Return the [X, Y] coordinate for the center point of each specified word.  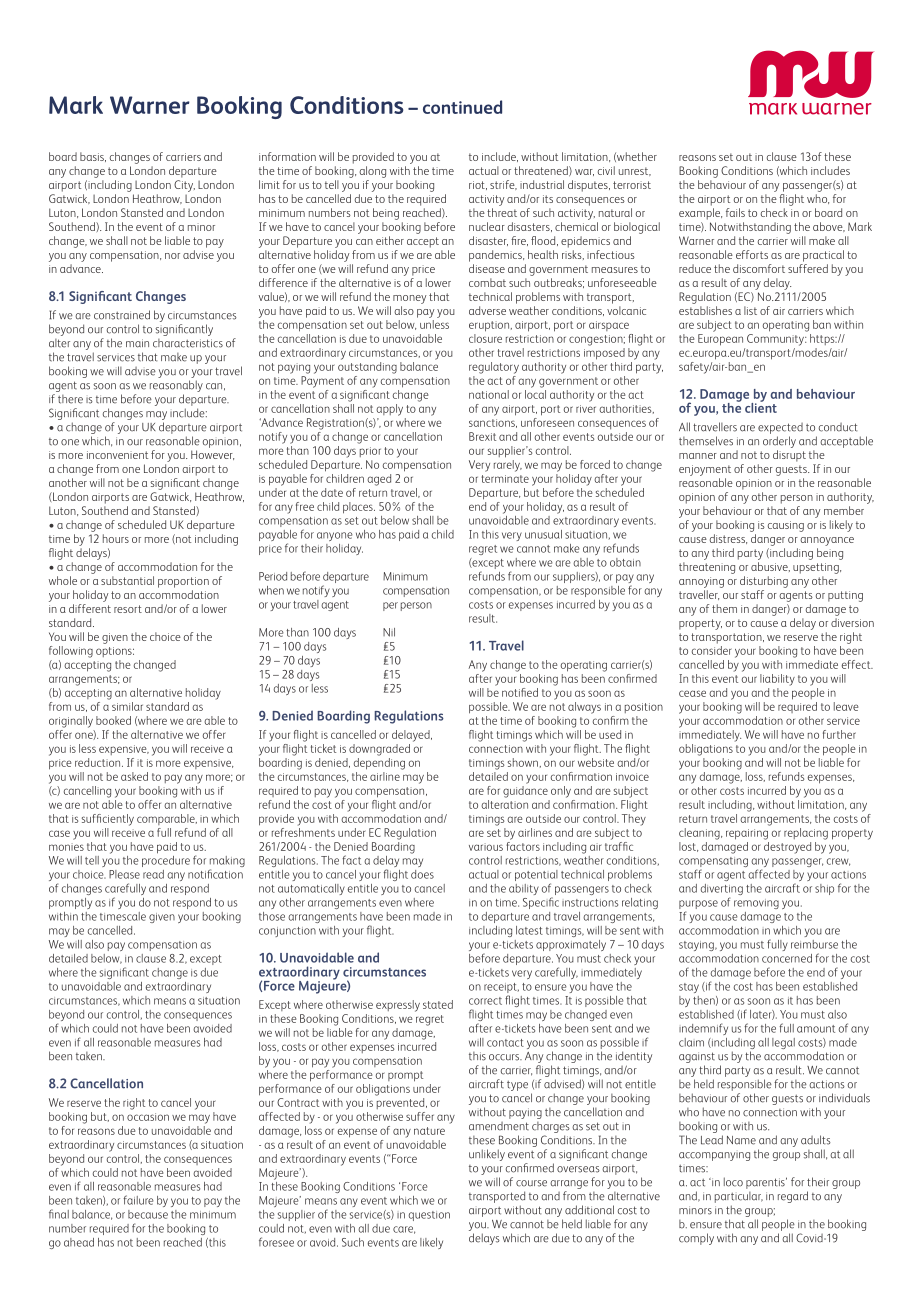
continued [462, 107]
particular [739, 1197]
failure [138, 1200]
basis [93, 157]
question [429, 1216]
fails [735, 212]
